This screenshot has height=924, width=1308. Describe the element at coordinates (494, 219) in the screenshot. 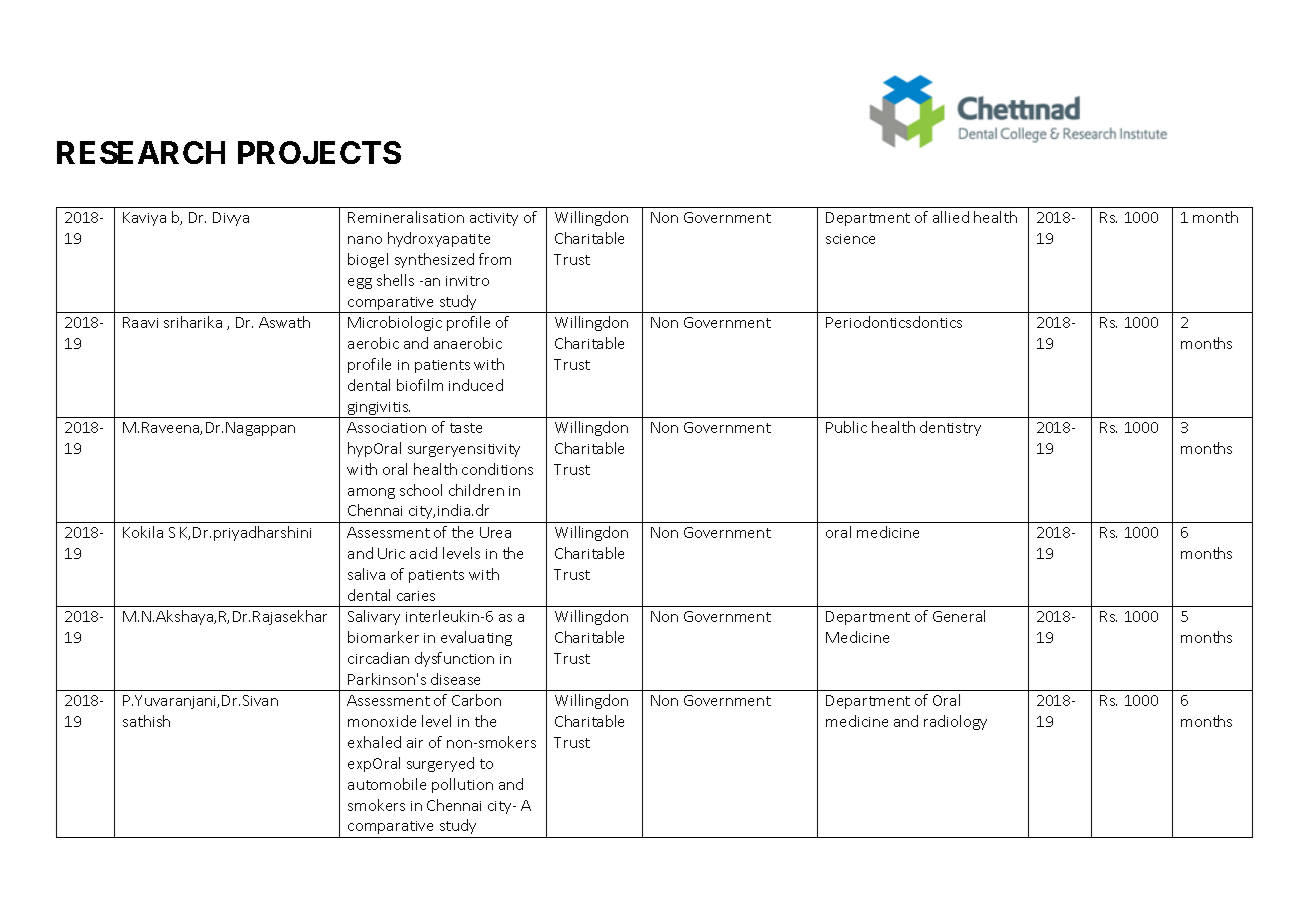

I see `activity` at that location.
